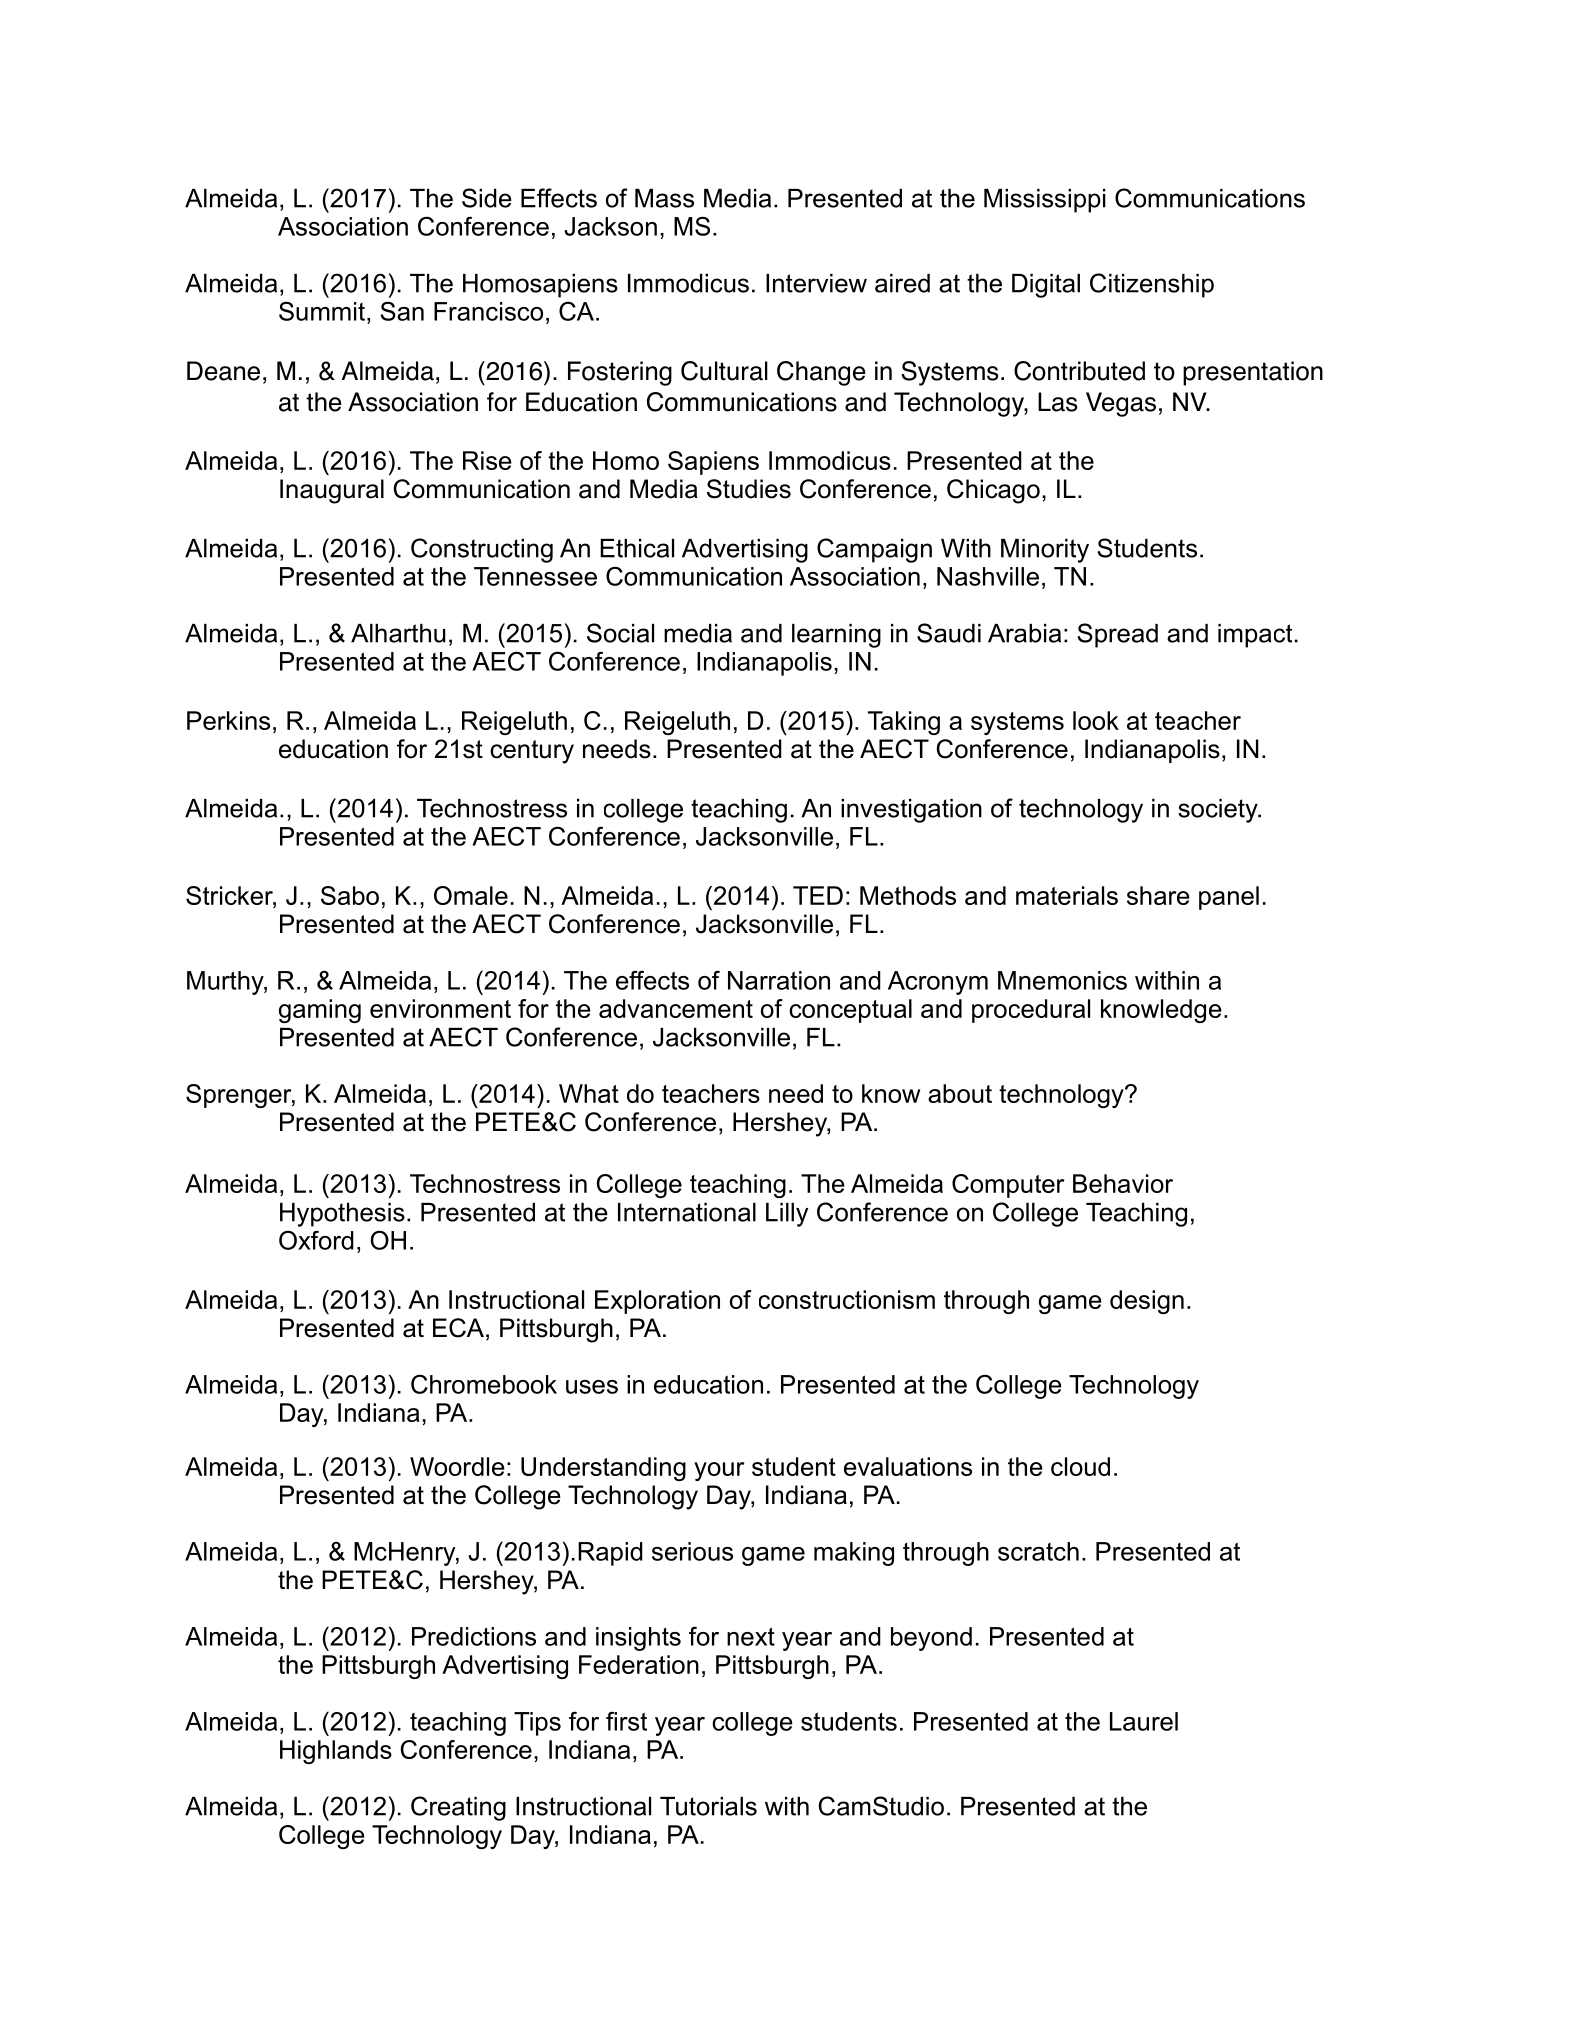  What do you see at coordinates (1152, 285) in the screenshot?
I see `Citizenship` at bounding box center [1152, 285].
